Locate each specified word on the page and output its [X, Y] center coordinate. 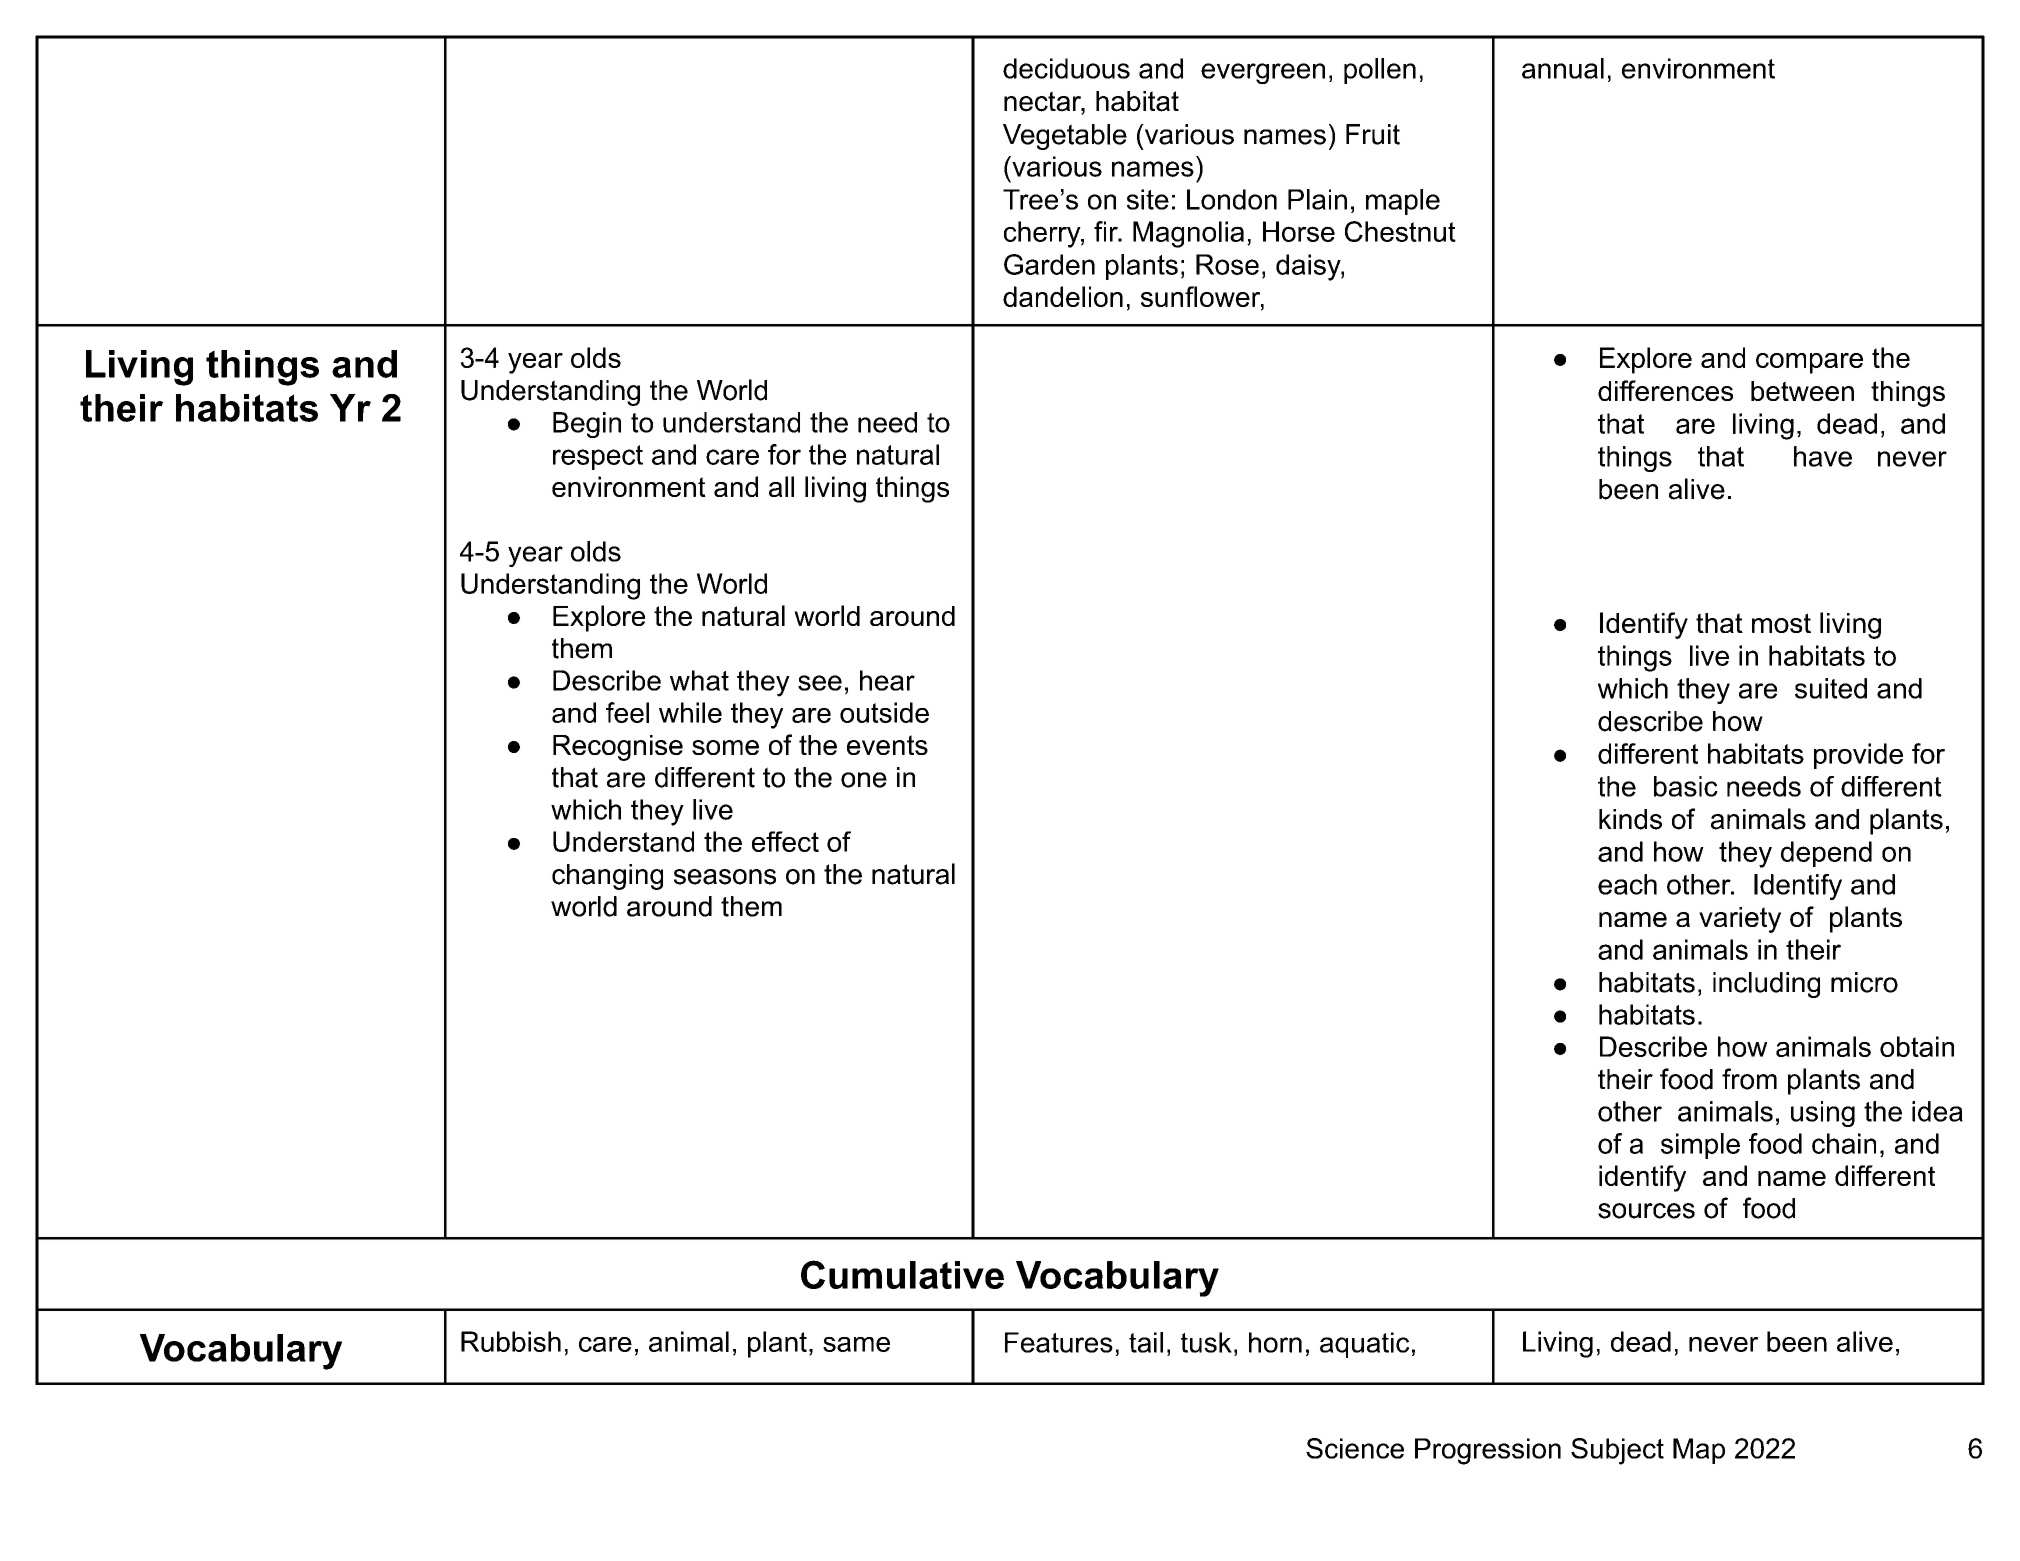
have [1823, 456]
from [1749, 1079]
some [725, 747]
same [856, 1344]
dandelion [1063, 296]
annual [1563, 68]
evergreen [1263, 73]
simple [1700, 1146]
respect [598, 457]
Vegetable [1065, 137]
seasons [725, 877]
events [887, 745]
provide [1858, 756]
